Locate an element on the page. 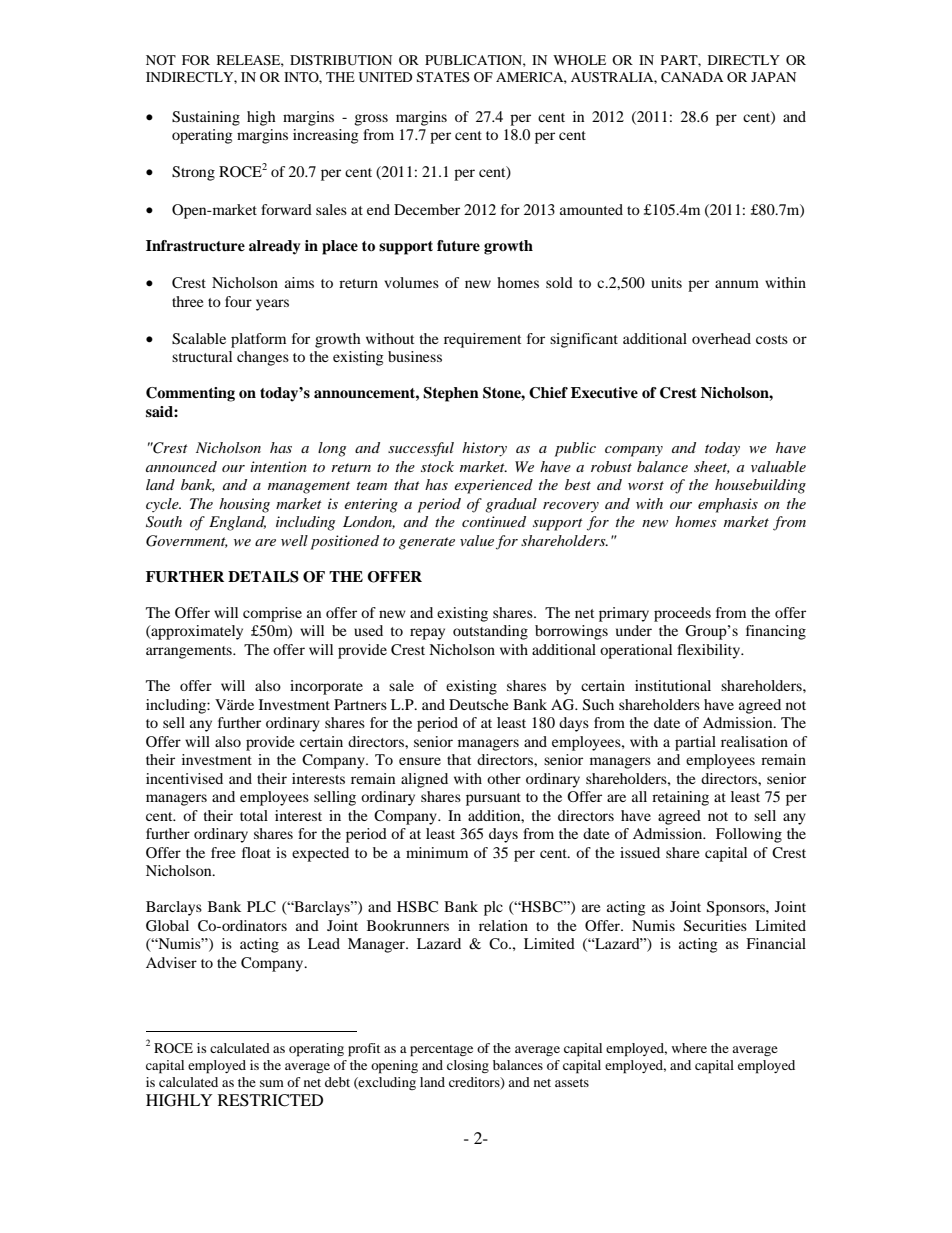 This document has width=952, height=1233. sum is located at coordinates (272, 1083).
